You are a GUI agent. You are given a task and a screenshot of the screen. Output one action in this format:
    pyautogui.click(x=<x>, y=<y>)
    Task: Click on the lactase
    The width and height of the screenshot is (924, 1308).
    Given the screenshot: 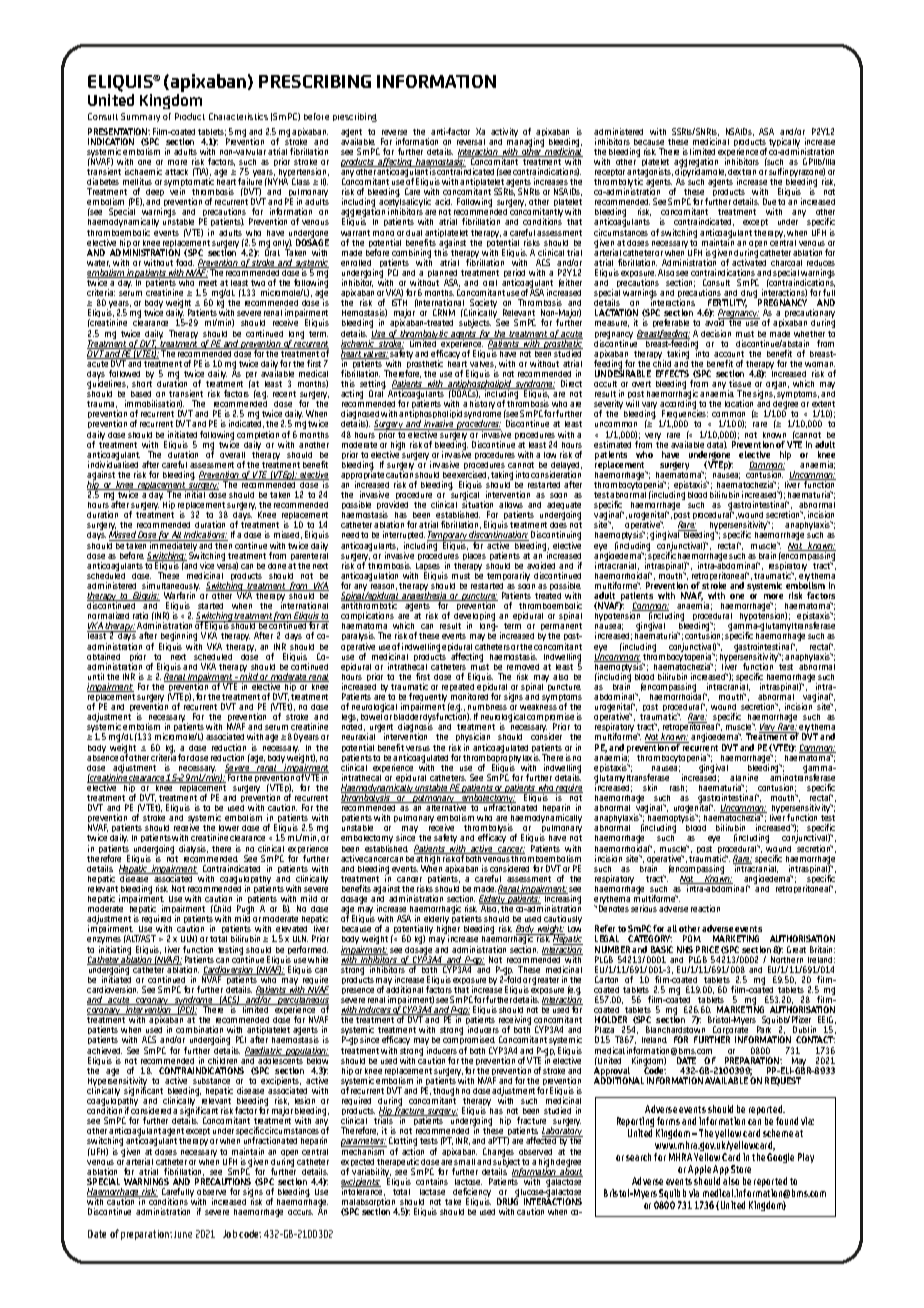 What is the action you would take?
    pyautogui.click(x=432, y=1192)
